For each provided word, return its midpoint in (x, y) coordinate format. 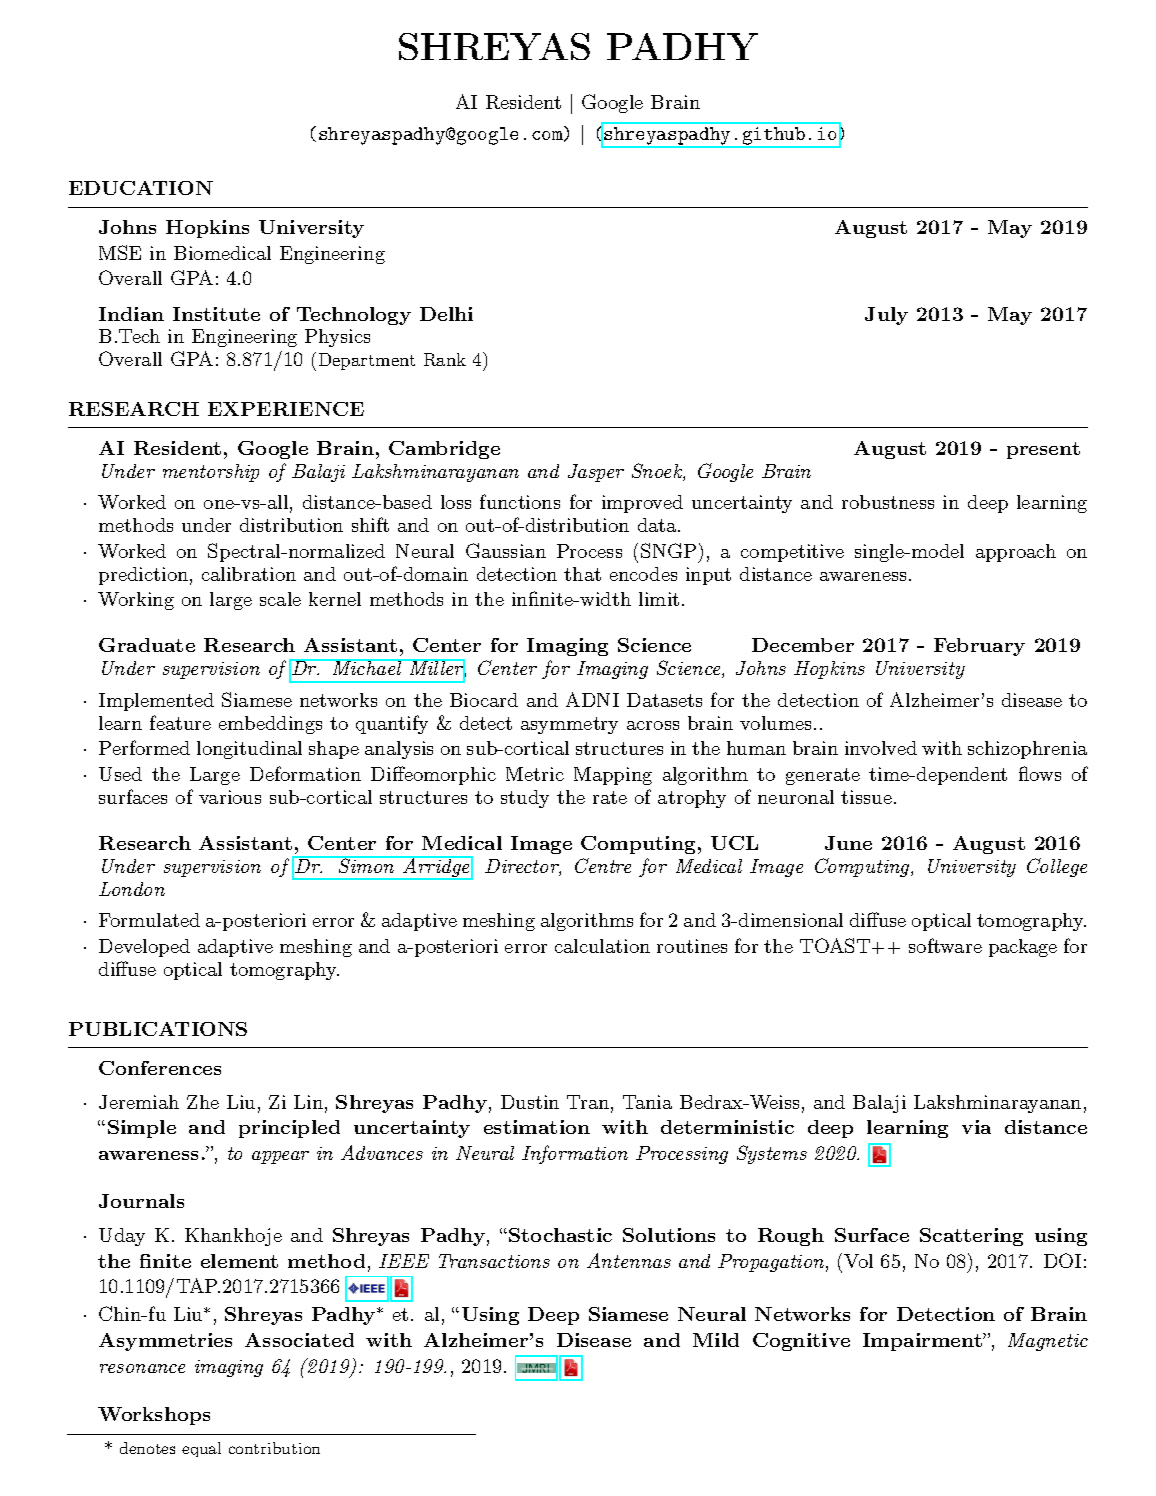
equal (201, 1449)
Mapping (613, 776)
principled (289, 1129)
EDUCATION (141, 188)
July (886, 316)
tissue (866, 797)
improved (642, 504)
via (976, 1127)
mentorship (211, 473)
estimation (537, 1127)
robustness (888, 502)
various (230, 797)
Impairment (923, 1342)
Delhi (446, 314)
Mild (716, 1340)
